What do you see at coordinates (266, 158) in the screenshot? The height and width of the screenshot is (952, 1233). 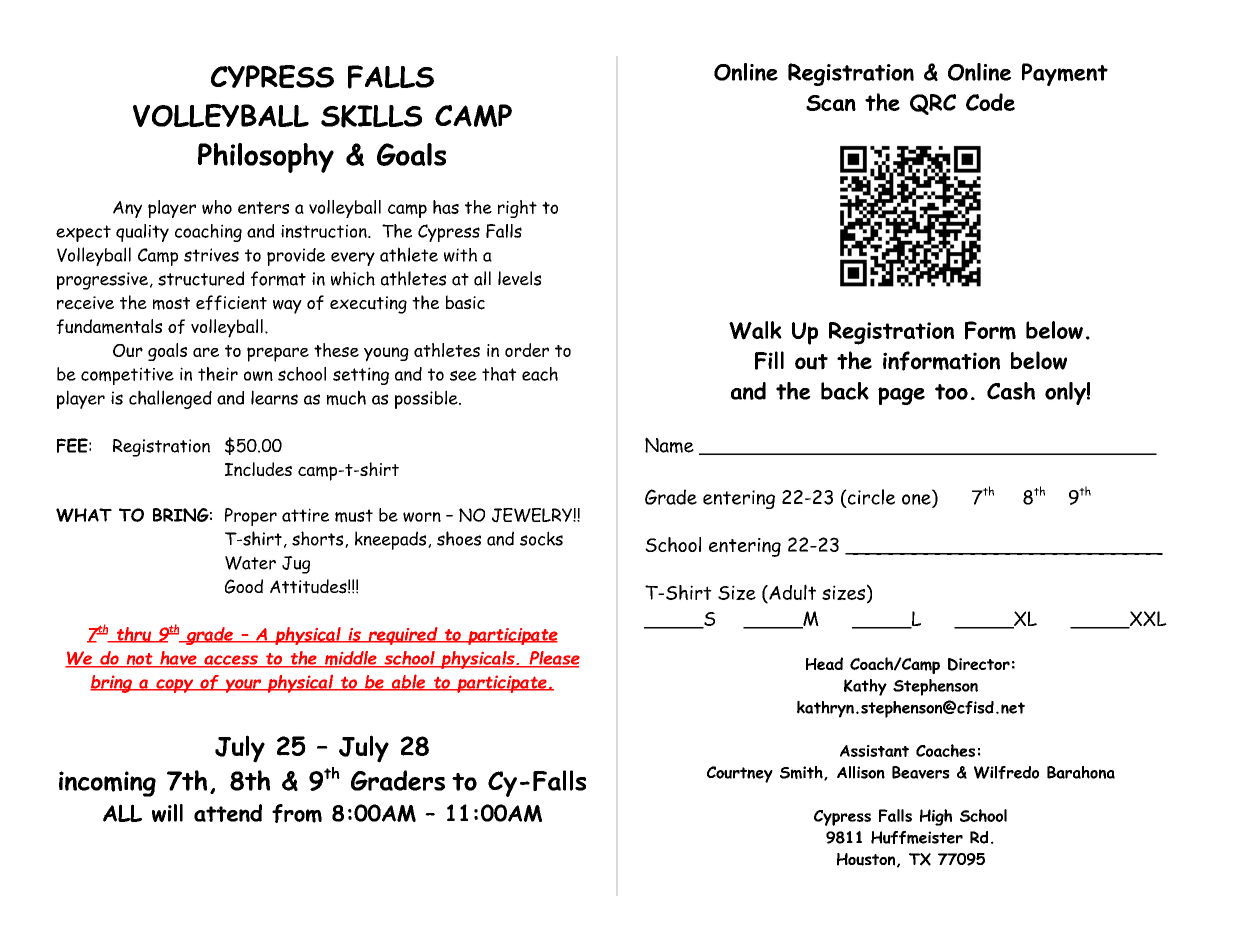 I see `Philosophy` at bounding box center [266, 158].
